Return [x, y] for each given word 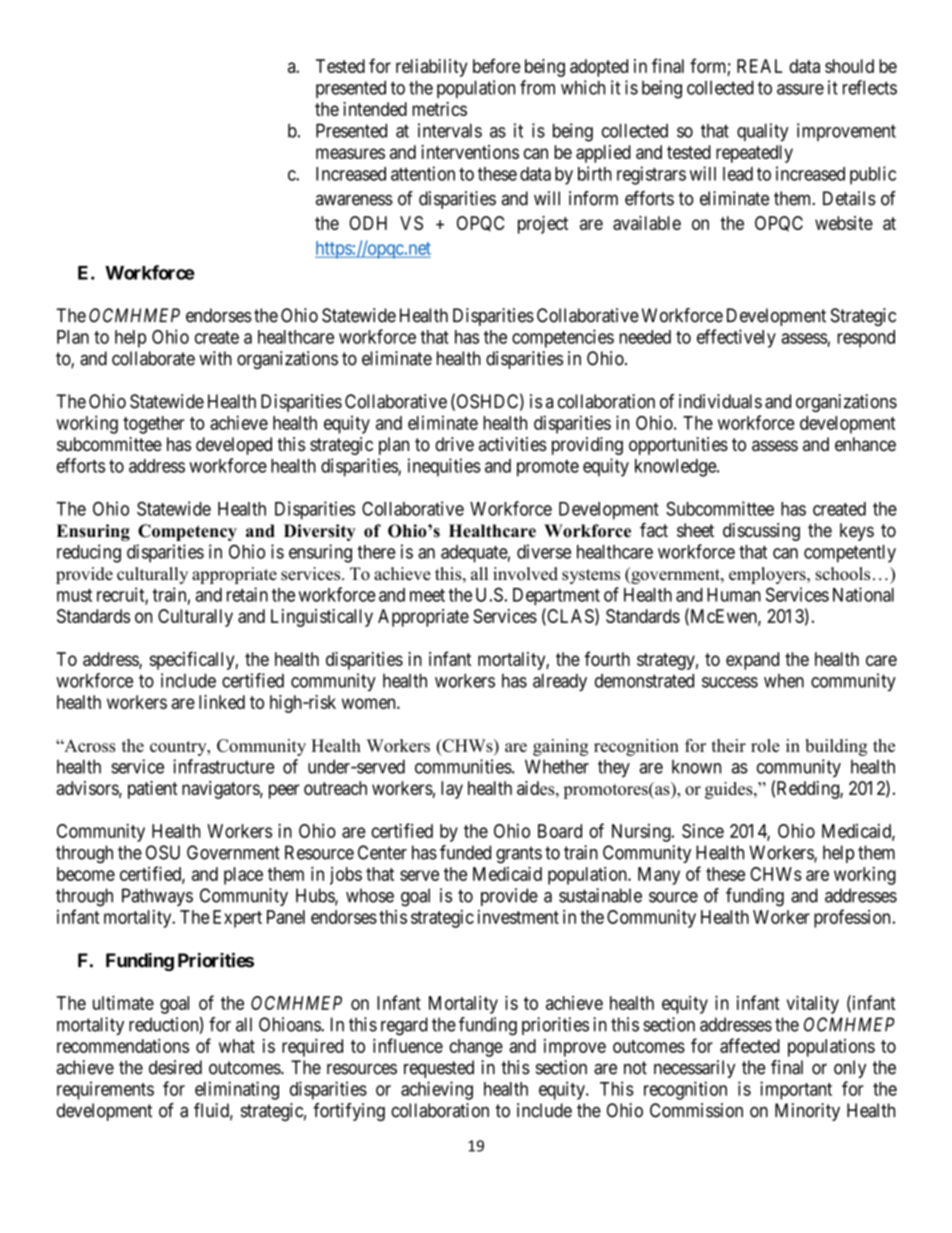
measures [350, 153]
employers [768, 575]
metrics [439, 109]
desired [175, 1067]
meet [427, 595]
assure [800, 89]
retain [247, 594]
